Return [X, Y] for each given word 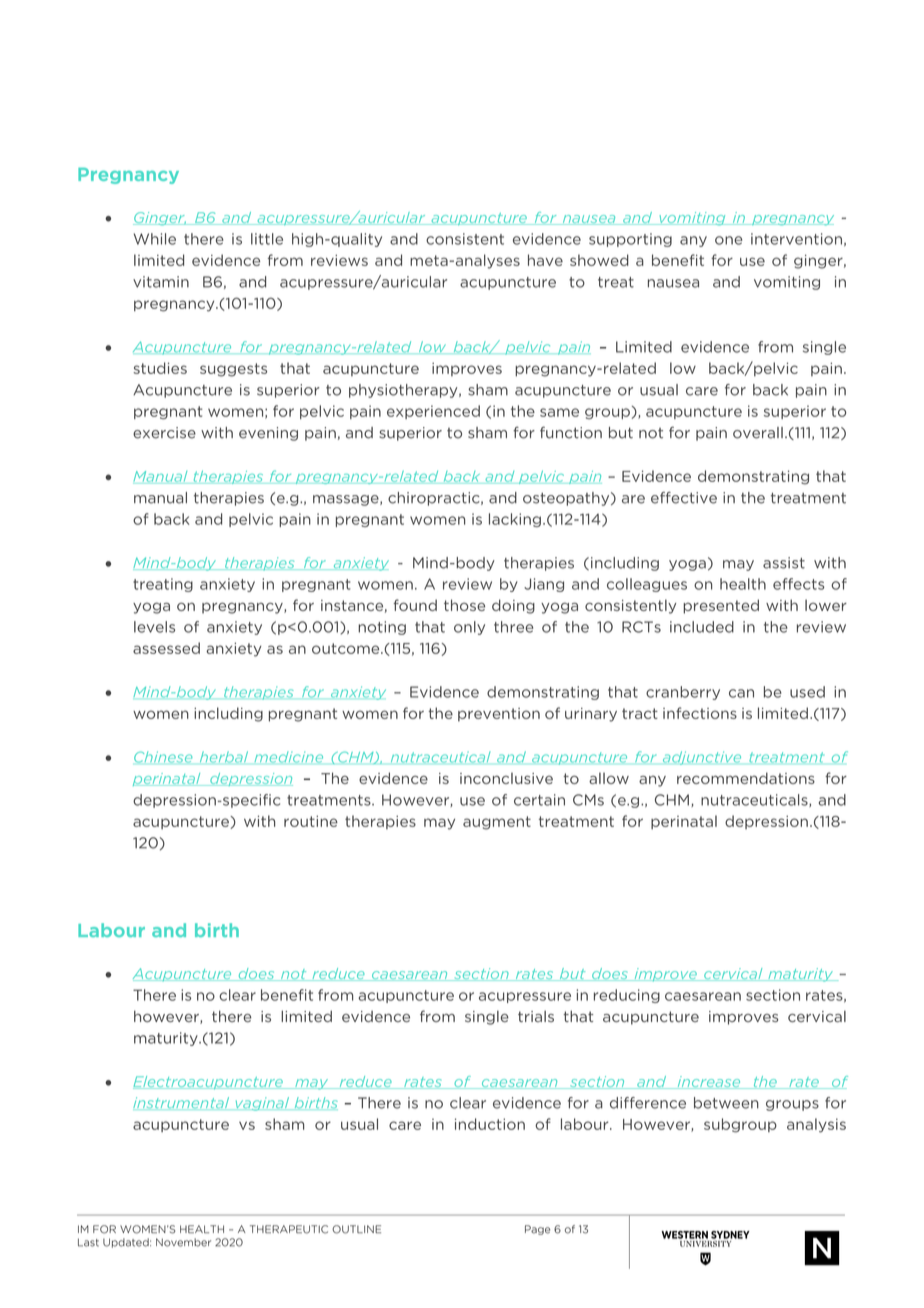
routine [311, 821]
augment [497, 823]
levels [154, 627]
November [183, 1242]
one [728, 240]
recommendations [746, 778]
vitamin [161, 282]
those [464, 605]
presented [721, 606]
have [545, 260]
